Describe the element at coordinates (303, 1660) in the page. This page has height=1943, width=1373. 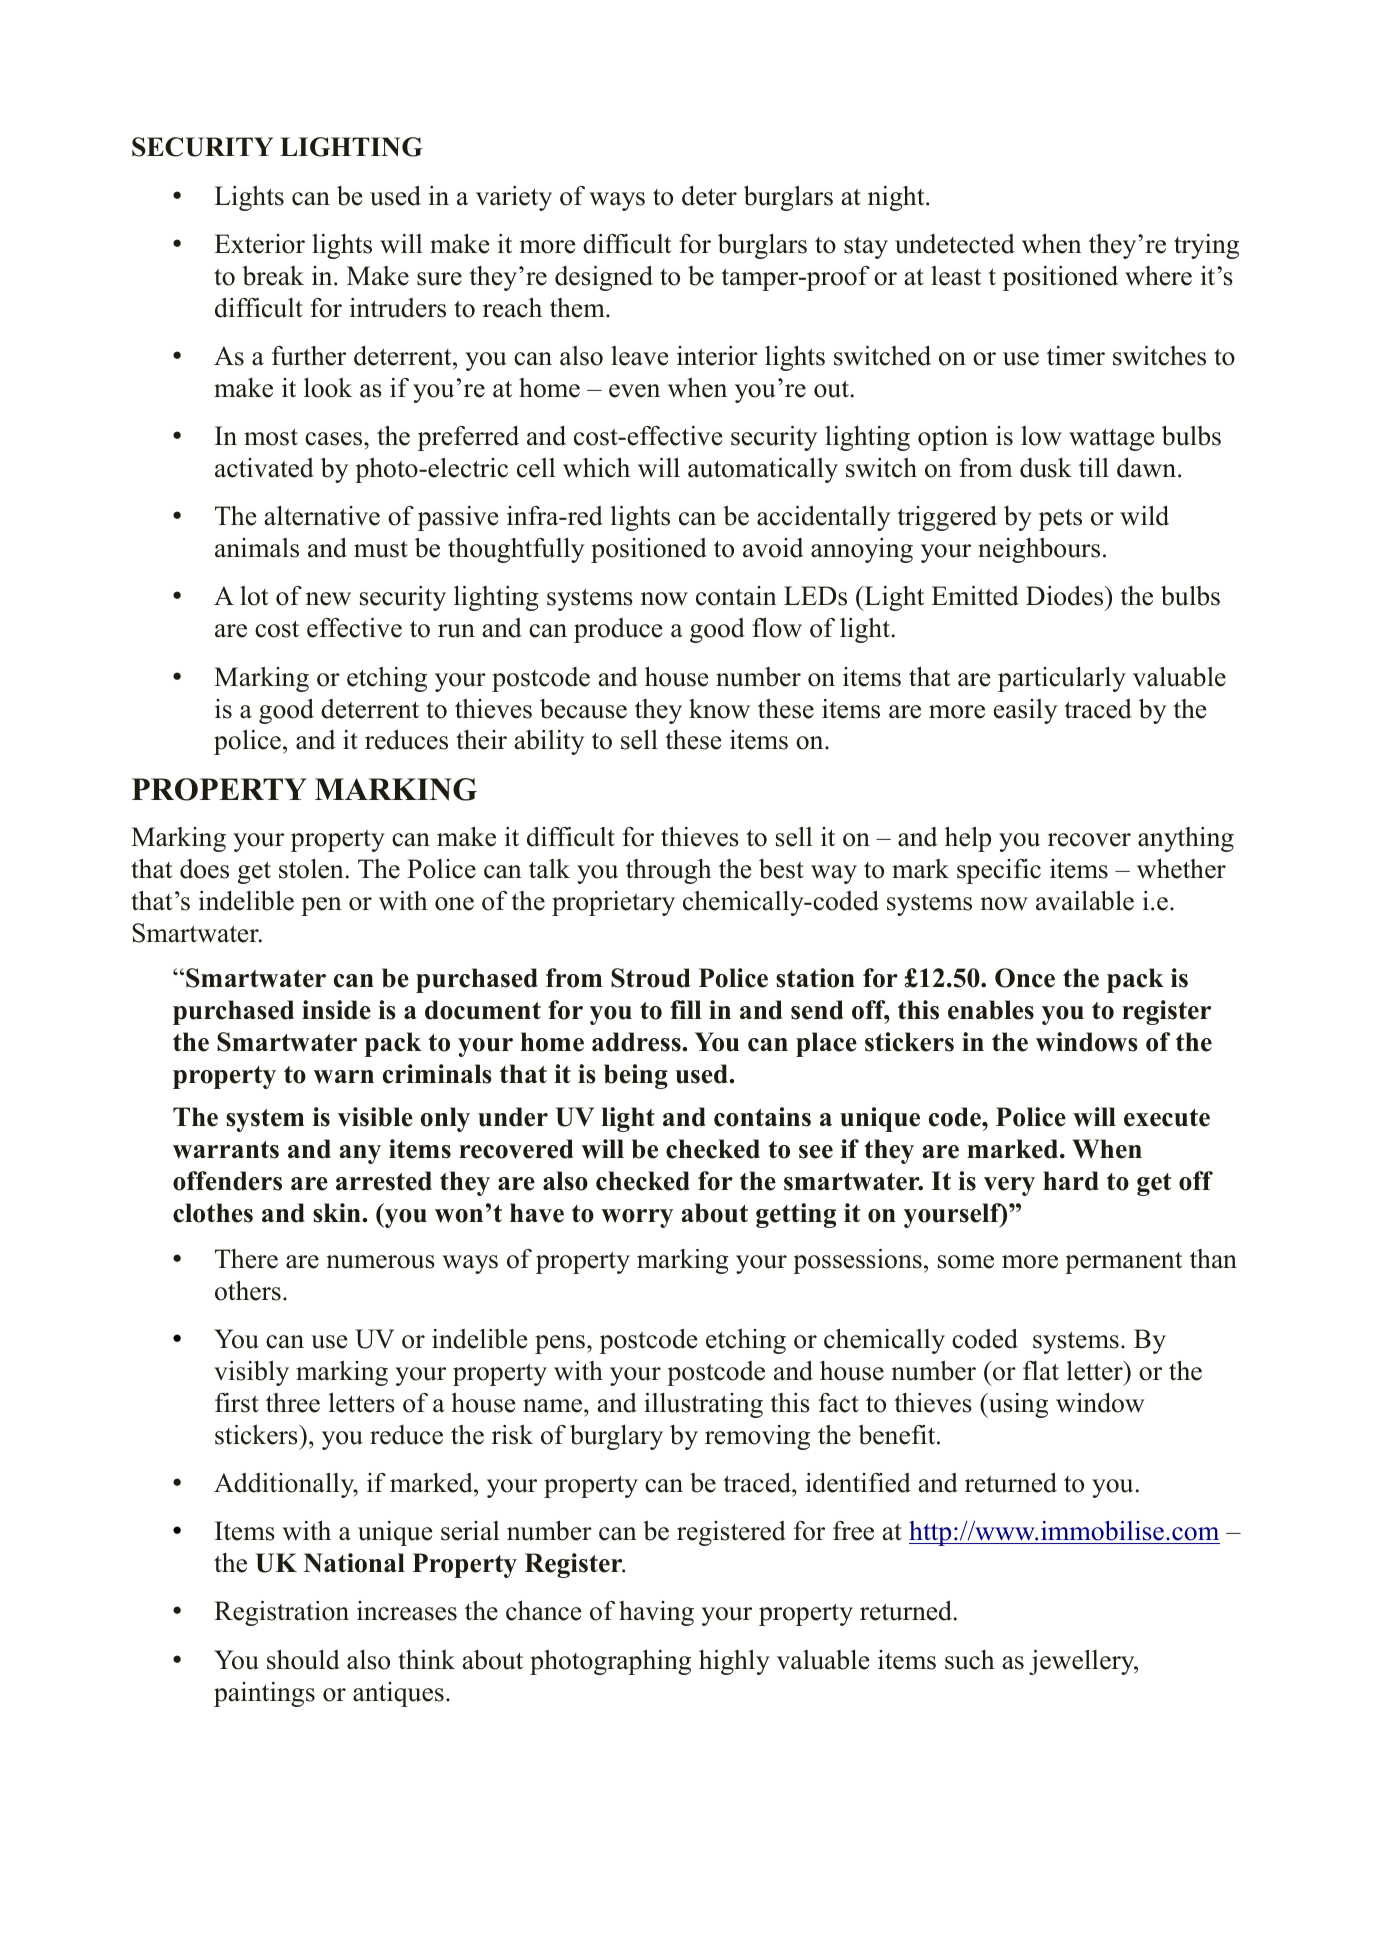
I see `should` at that location.
